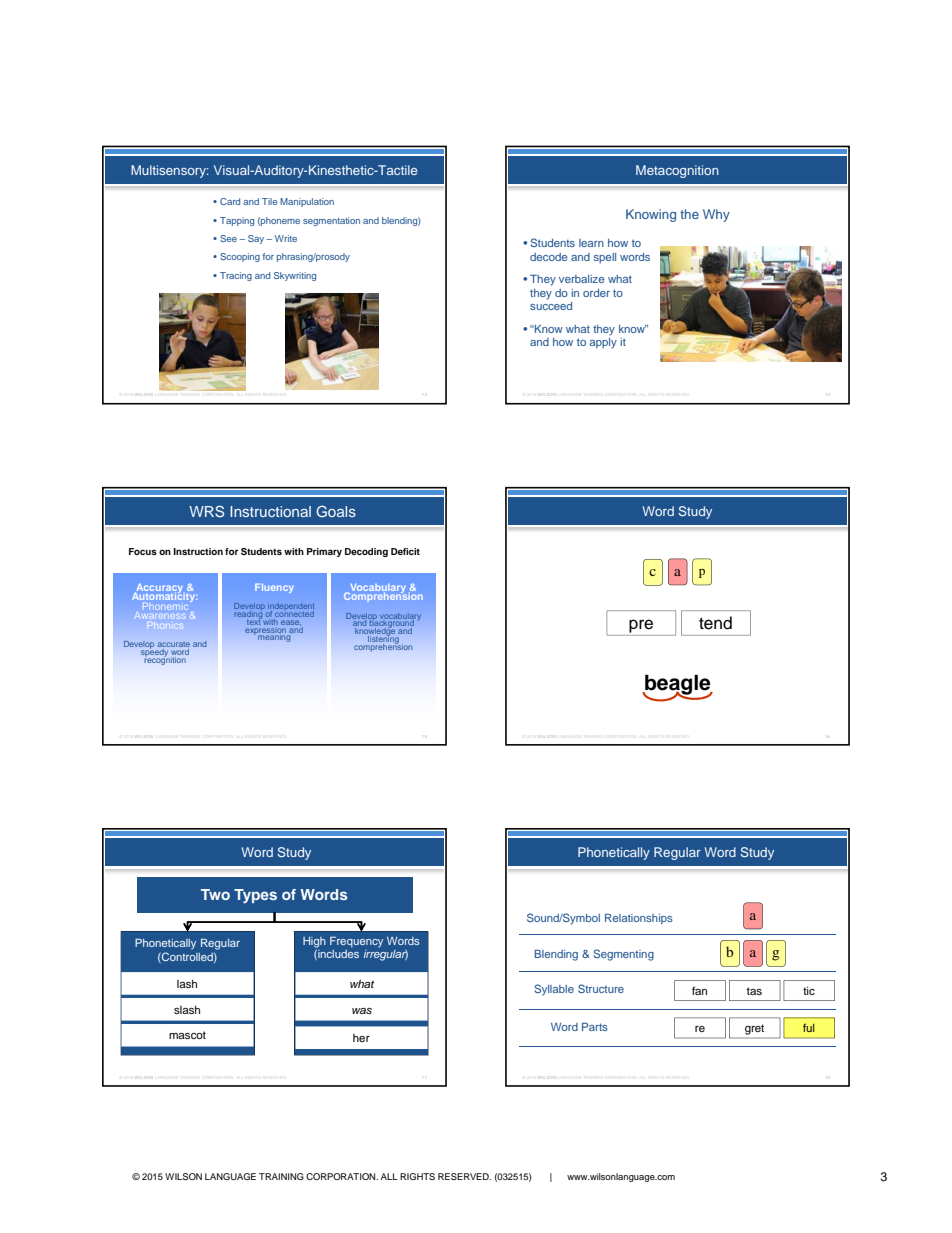 This screenshot has width=952, height=1233. I want to click on Segmenting, so click(624, 955).
